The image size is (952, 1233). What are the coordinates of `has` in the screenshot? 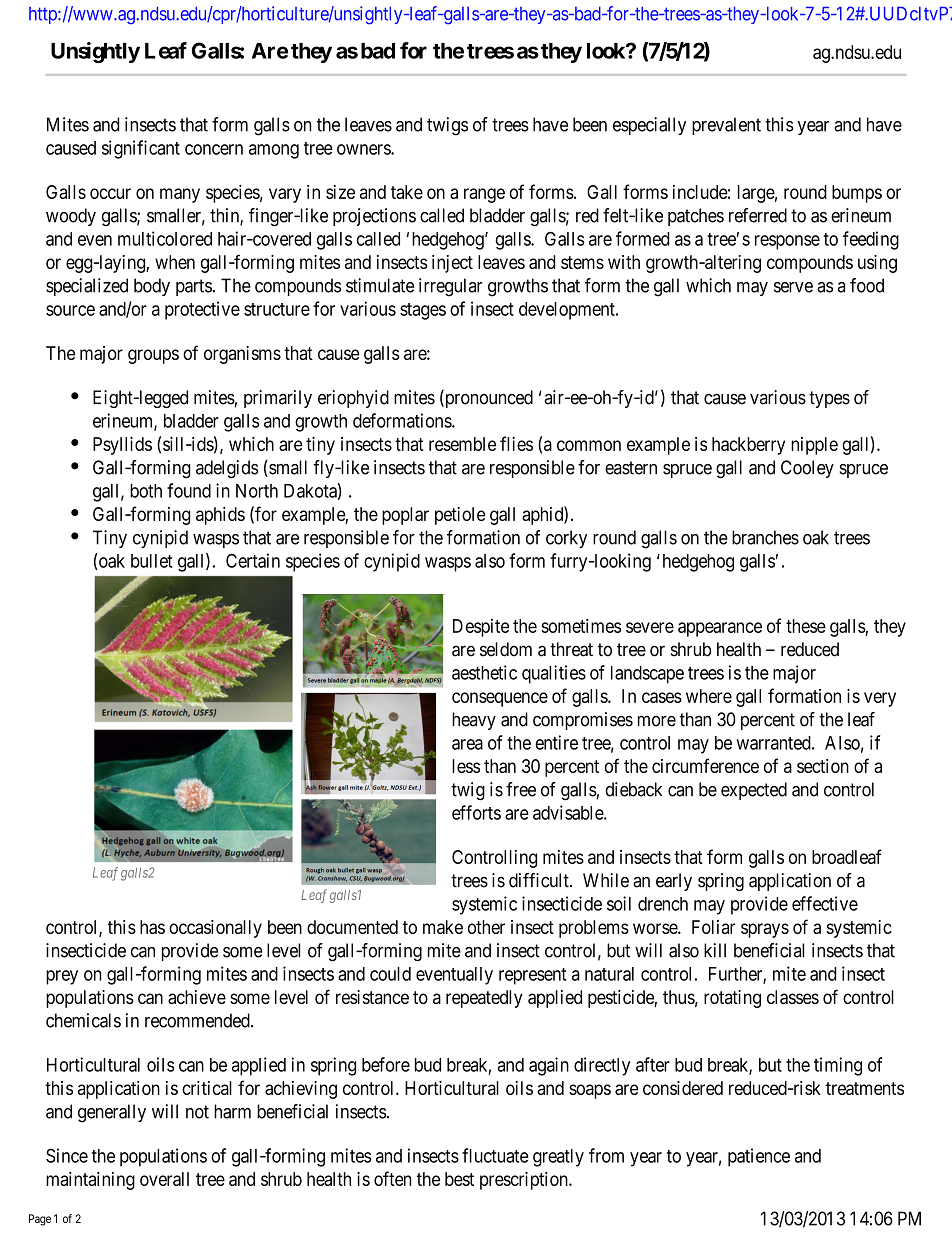 It's located at (152, 927).
